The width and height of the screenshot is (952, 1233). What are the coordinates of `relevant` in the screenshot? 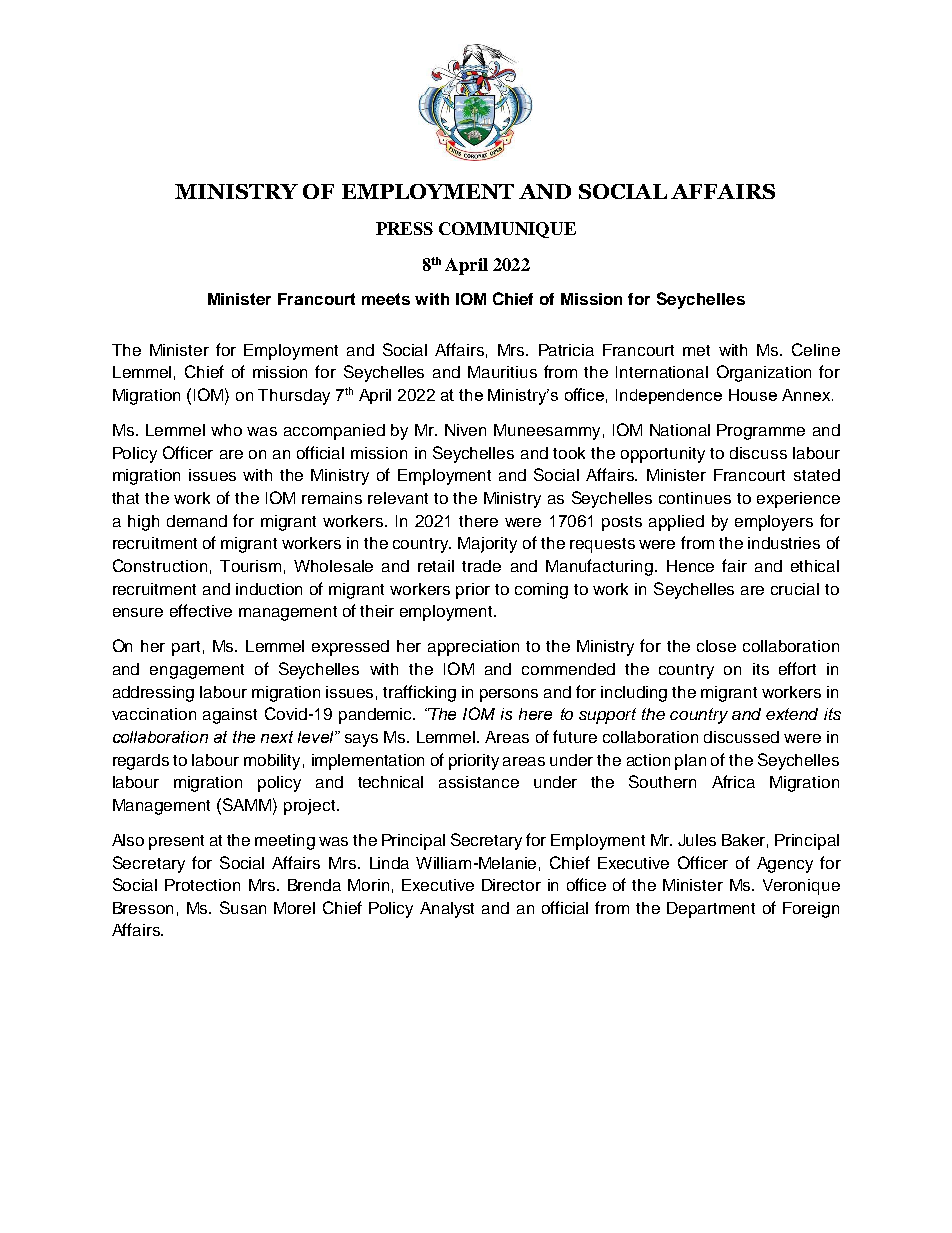 It's located at (398, 498).
